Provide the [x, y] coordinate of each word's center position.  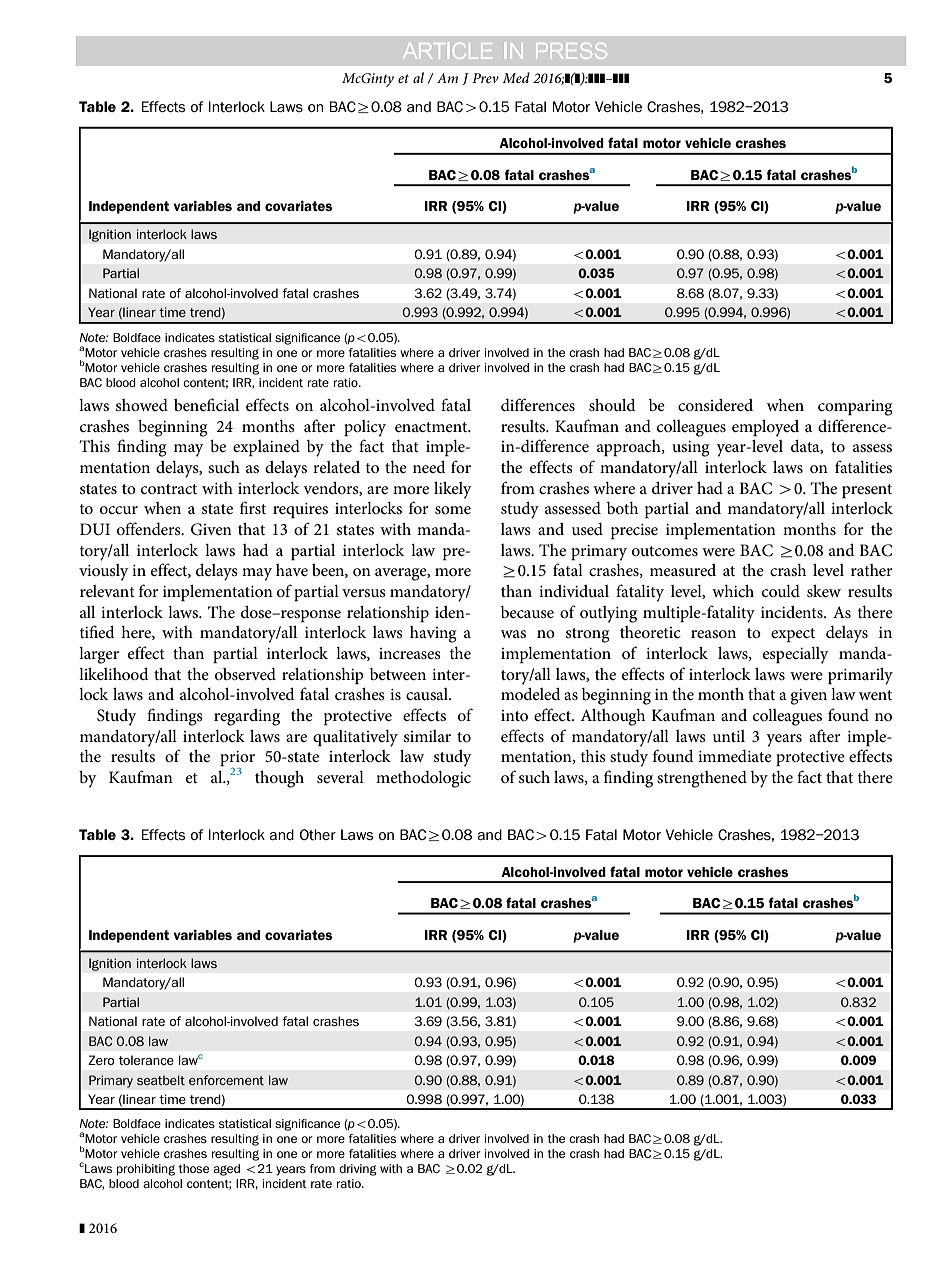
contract [169, 489]
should [612, 404]
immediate [735, 756]
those [193, 1168]
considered [715, 404]
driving [358, 1170]
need [429, 466]
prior [237, 760]
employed [765, 428]
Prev [485, 78]
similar [427, 736]
